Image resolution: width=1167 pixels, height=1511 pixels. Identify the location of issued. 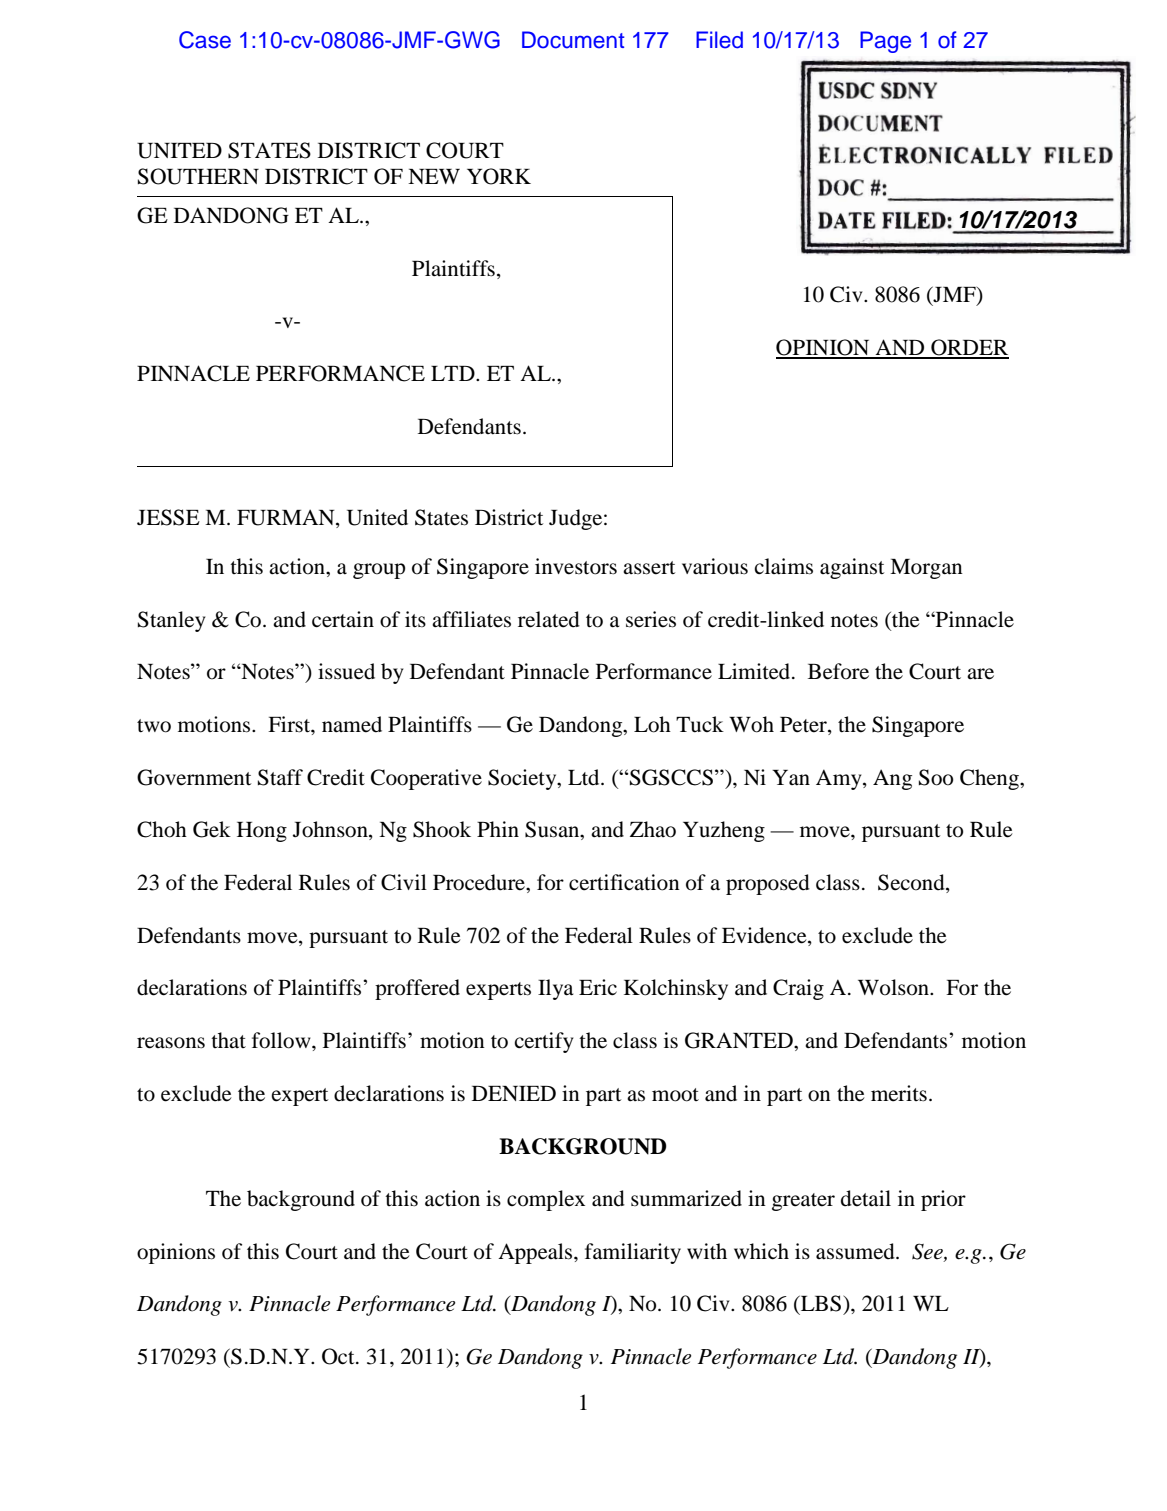
(346, 671).
